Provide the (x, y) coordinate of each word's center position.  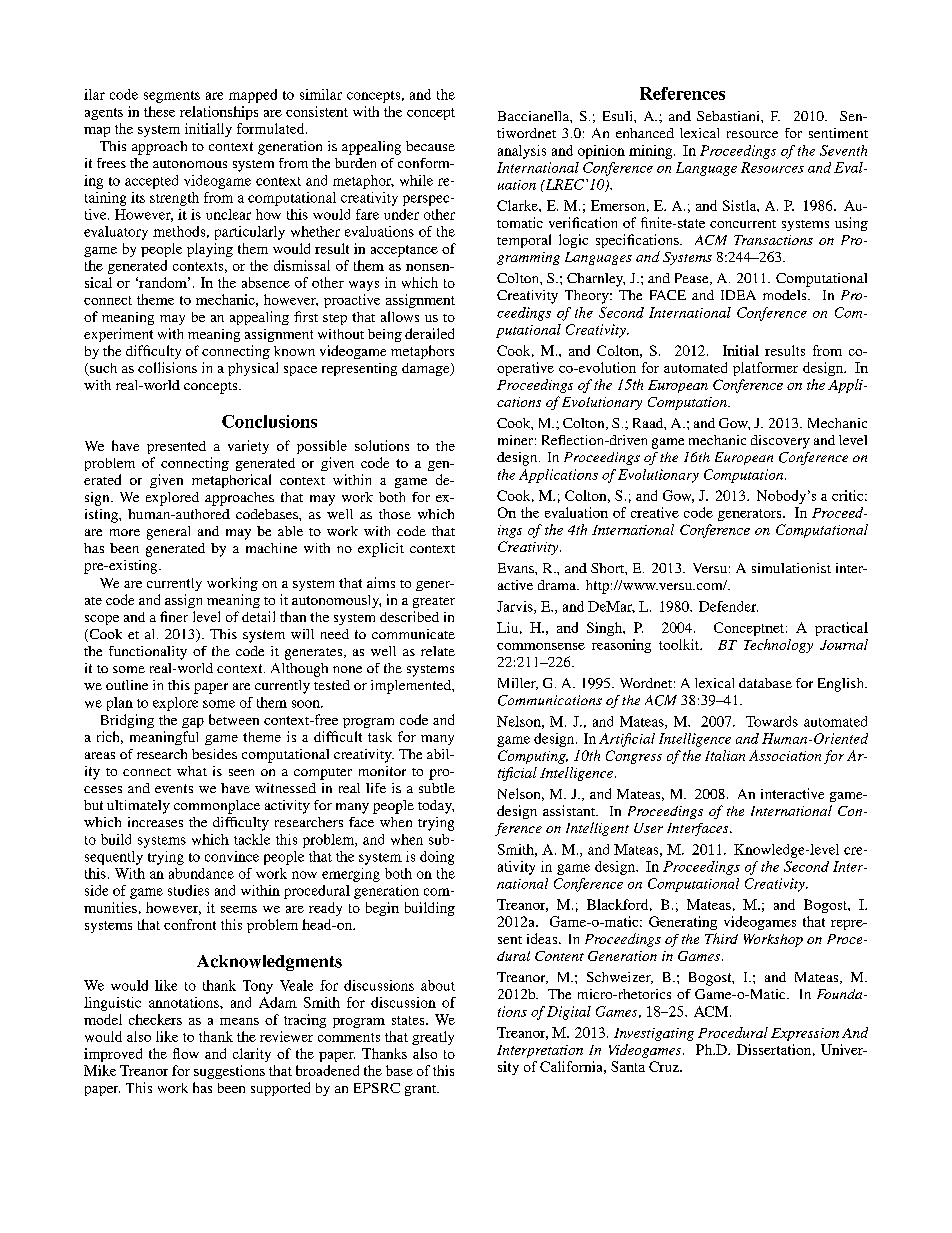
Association (785, 755)
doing (437, 858)
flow (186, 1053)
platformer (765, 369)
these (159, 111)
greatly (433, 1038)
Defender (728, 606)
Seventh (843, 150)
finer (174, 616)
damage (427, 369)
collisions (167, 367)
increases (155, 822)
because (430, 146)
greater (434, 602)
